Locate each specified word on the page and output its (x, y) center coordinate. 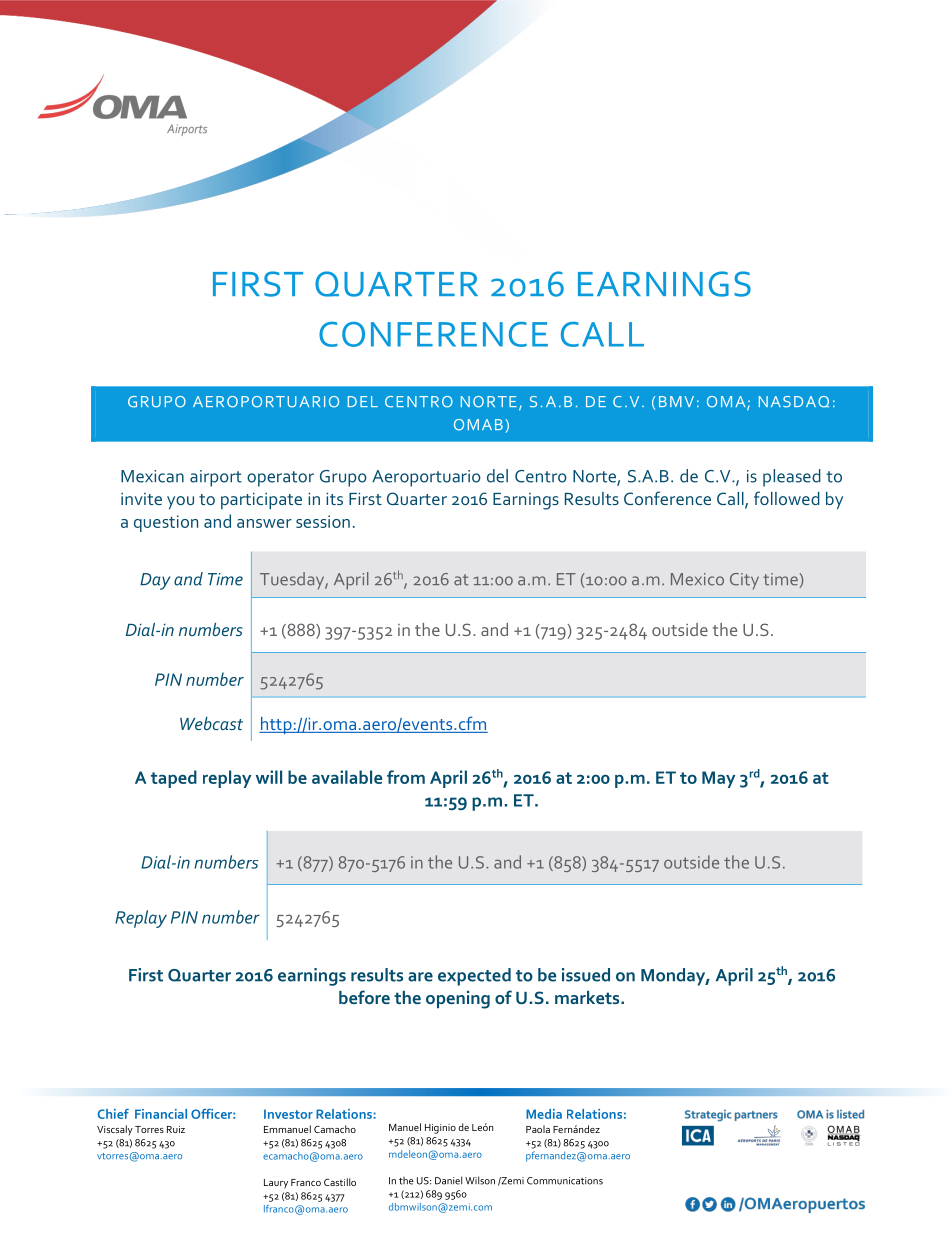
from (406, 777)
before (364, 997)
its (334, 499)
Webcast (211, 723)
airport (216, 478)
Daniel (448, 1180)
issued (586, 975)
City (744, 581)
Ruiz (176, 1129)
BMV (676, 401)
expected (474, 977)
